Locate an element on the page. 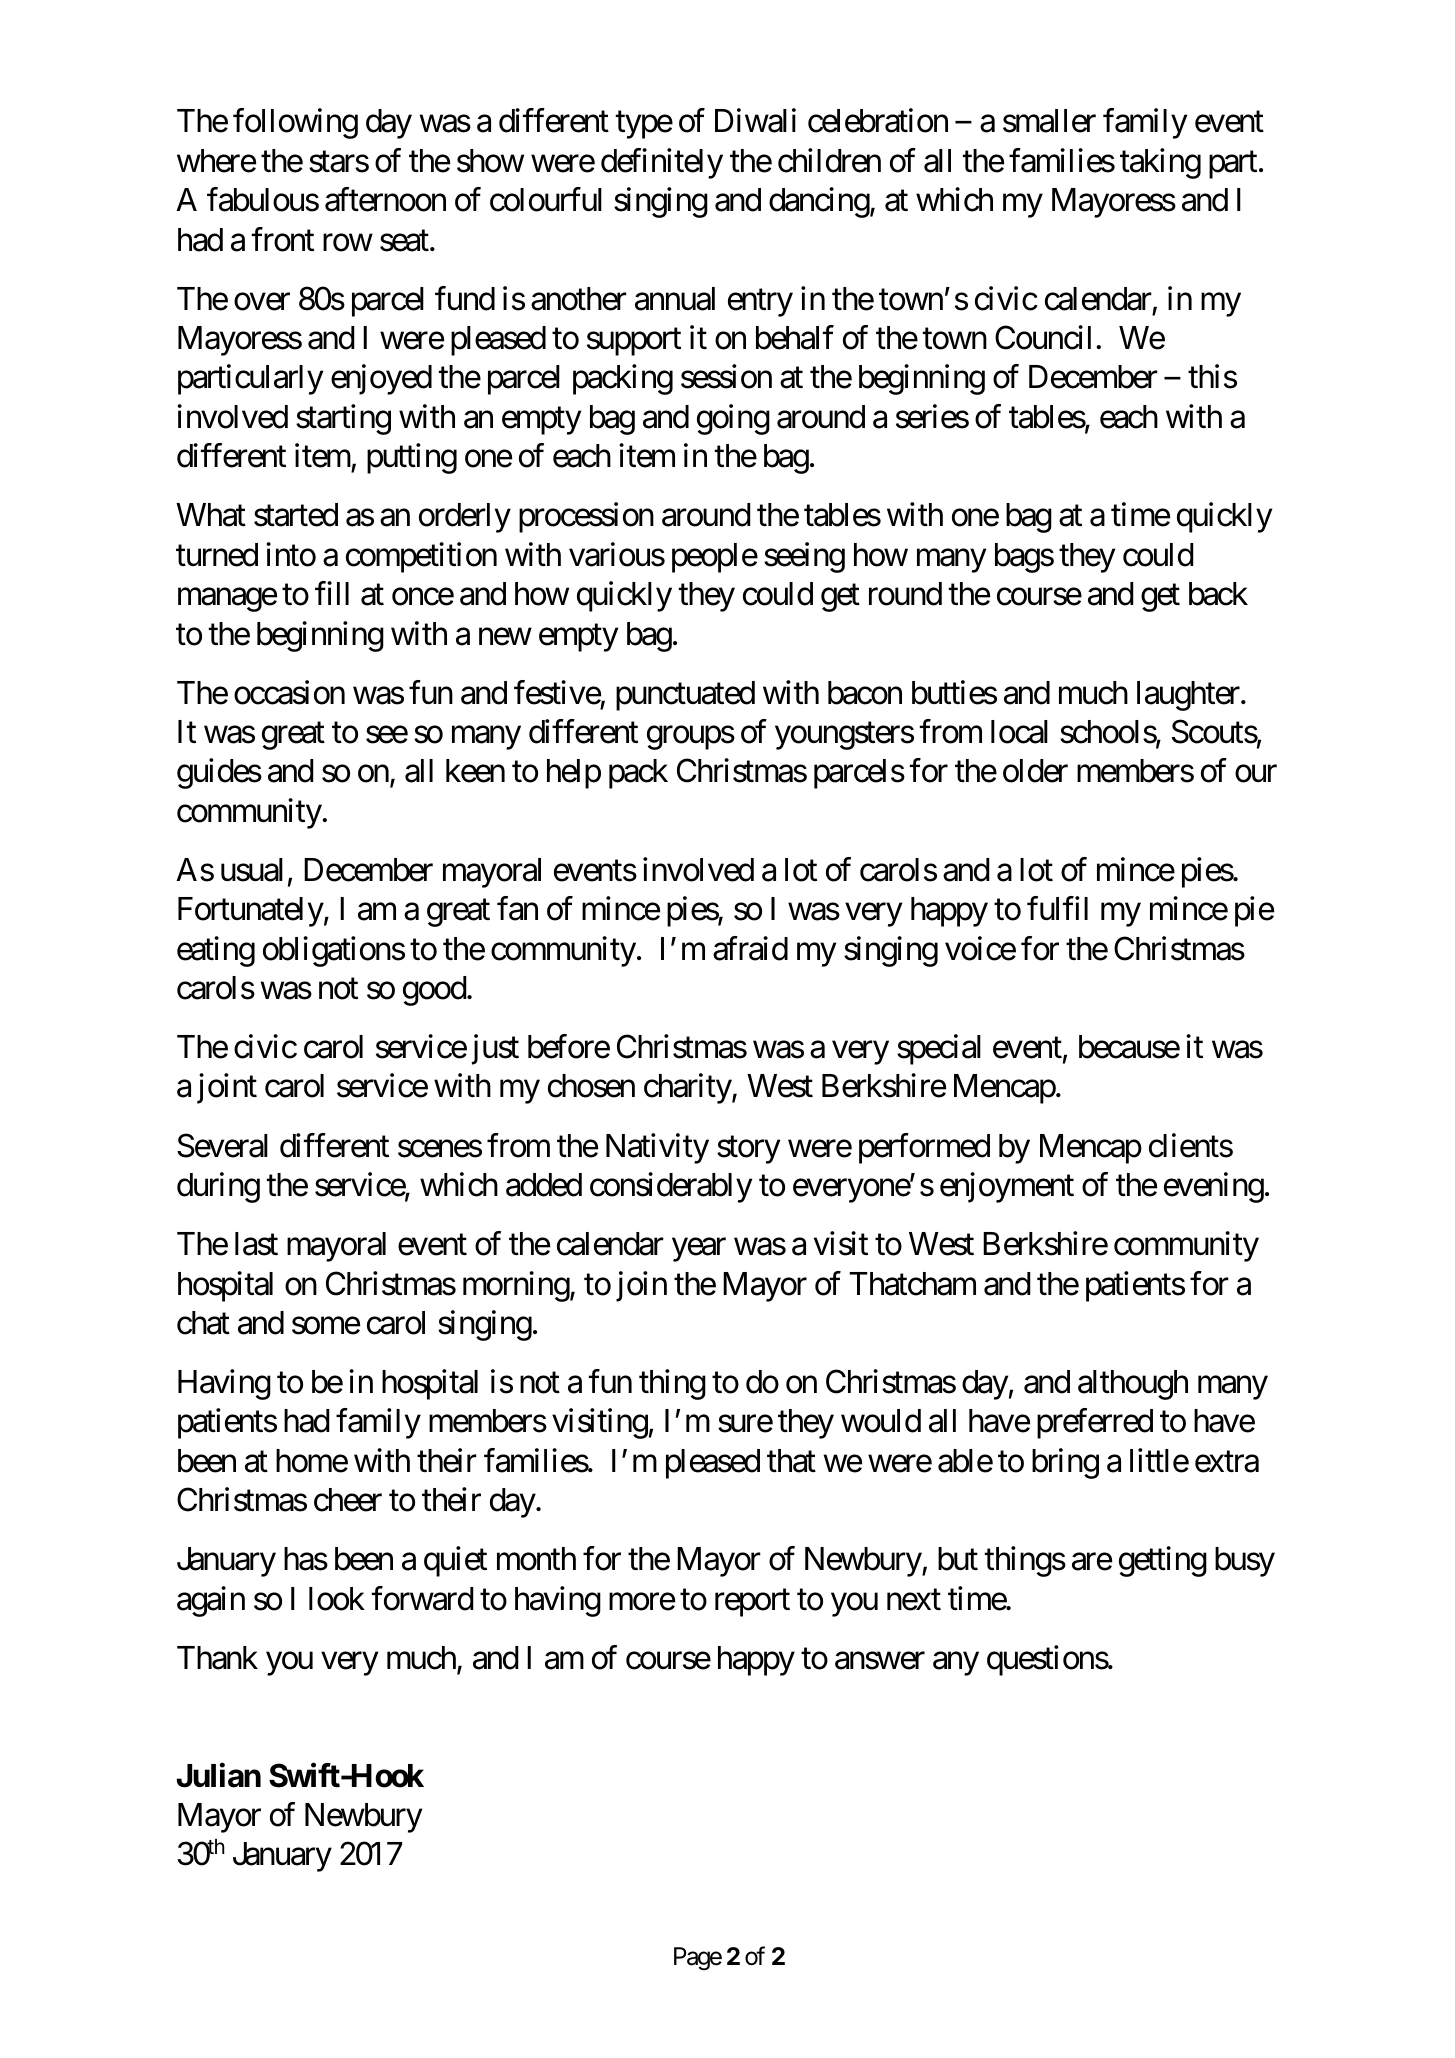  session is located at coordinates (726, 377).
